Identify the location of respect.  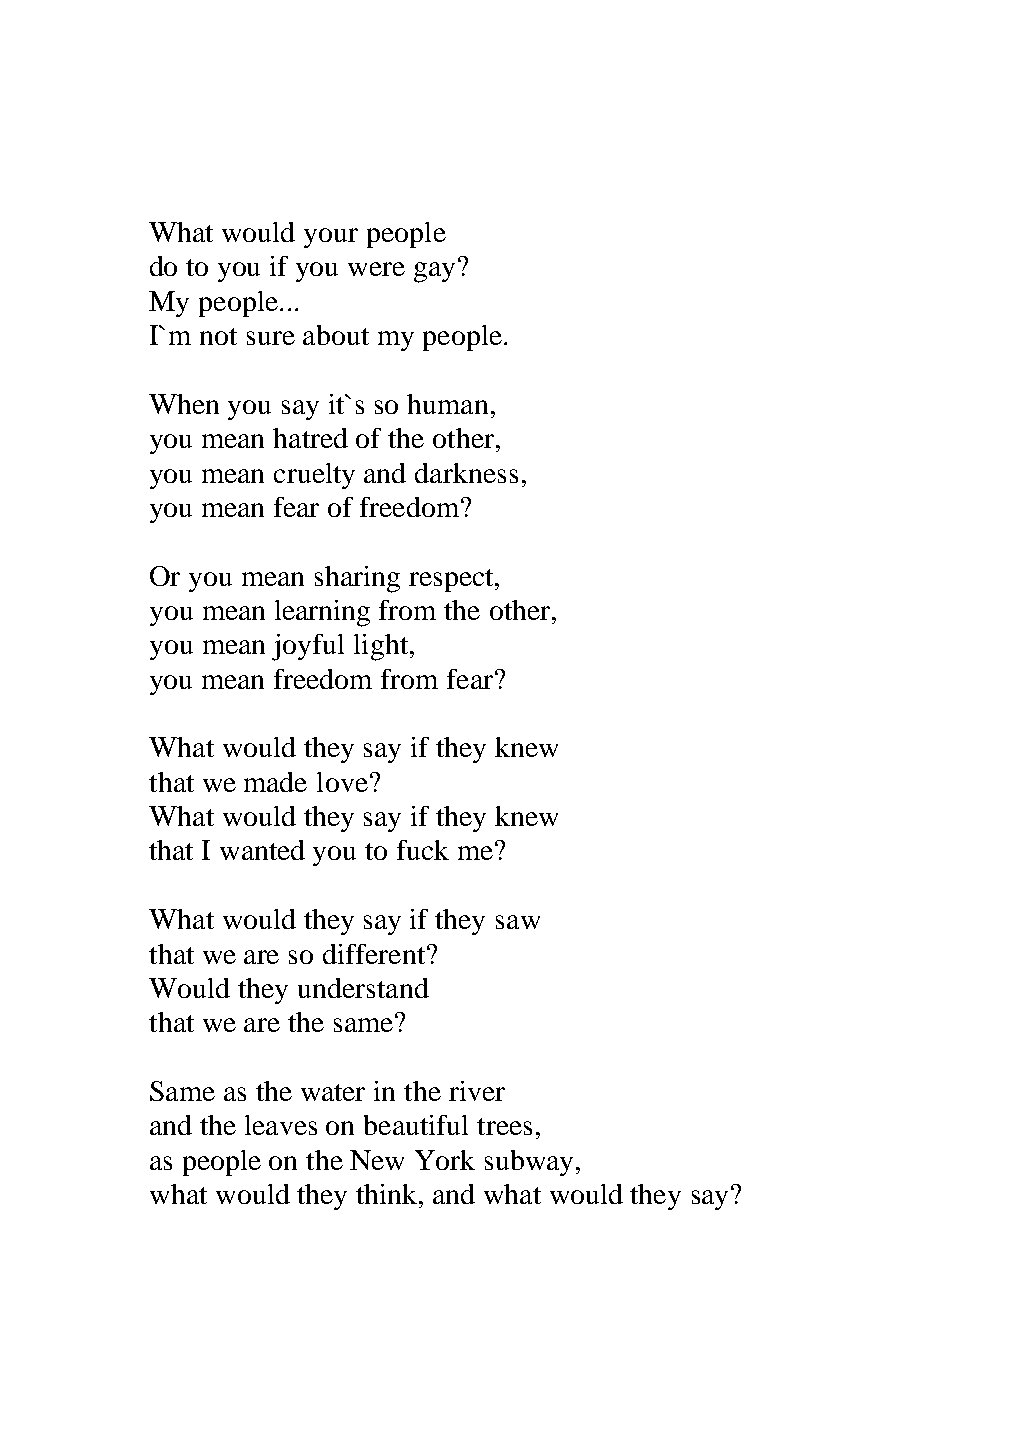
(452, 580).
